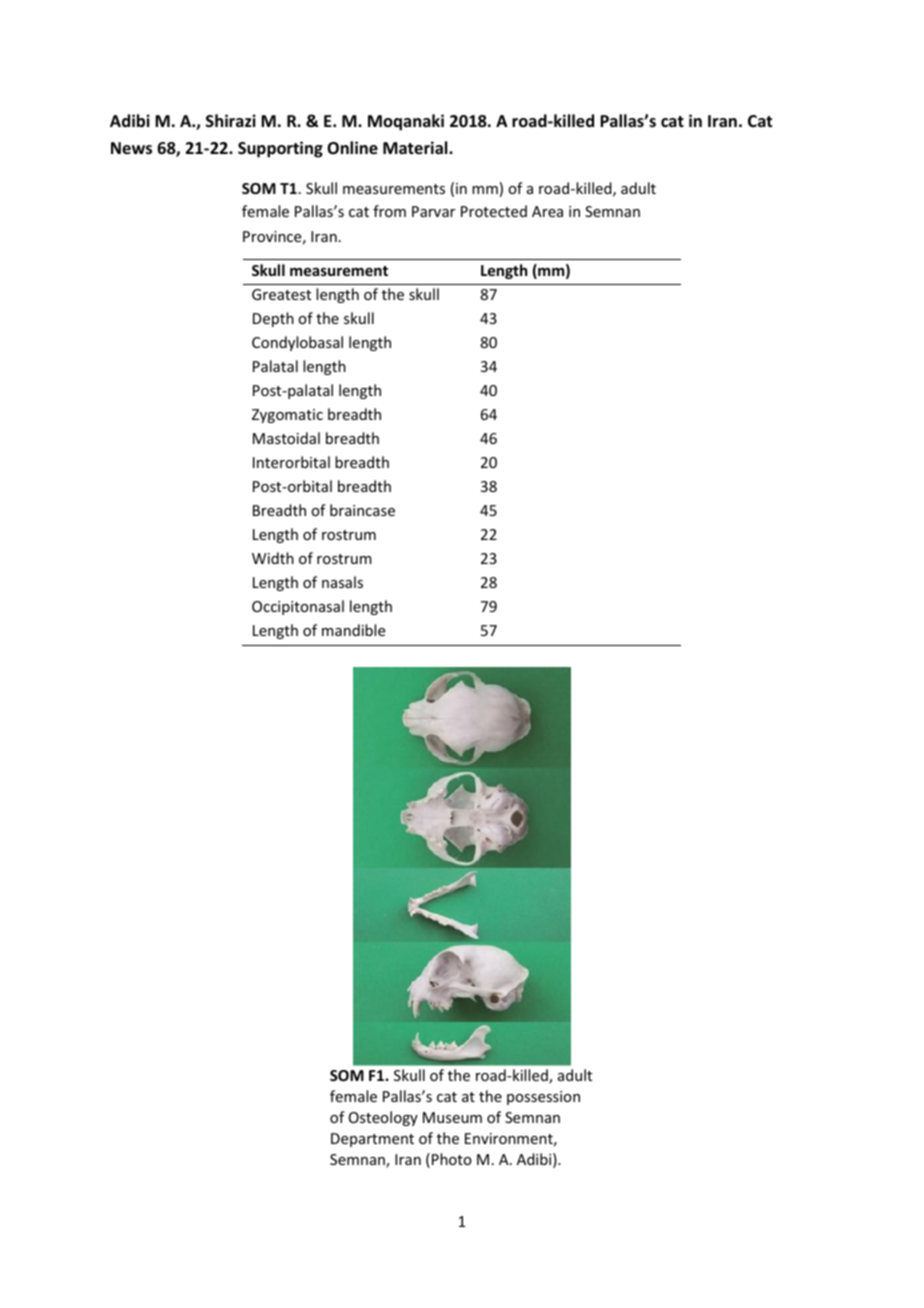 The image size is (924, 1308). What do you see at coordinates (452, 1159) in the screenshot?
I see `Photo` at bounding box center [452, 1159].
